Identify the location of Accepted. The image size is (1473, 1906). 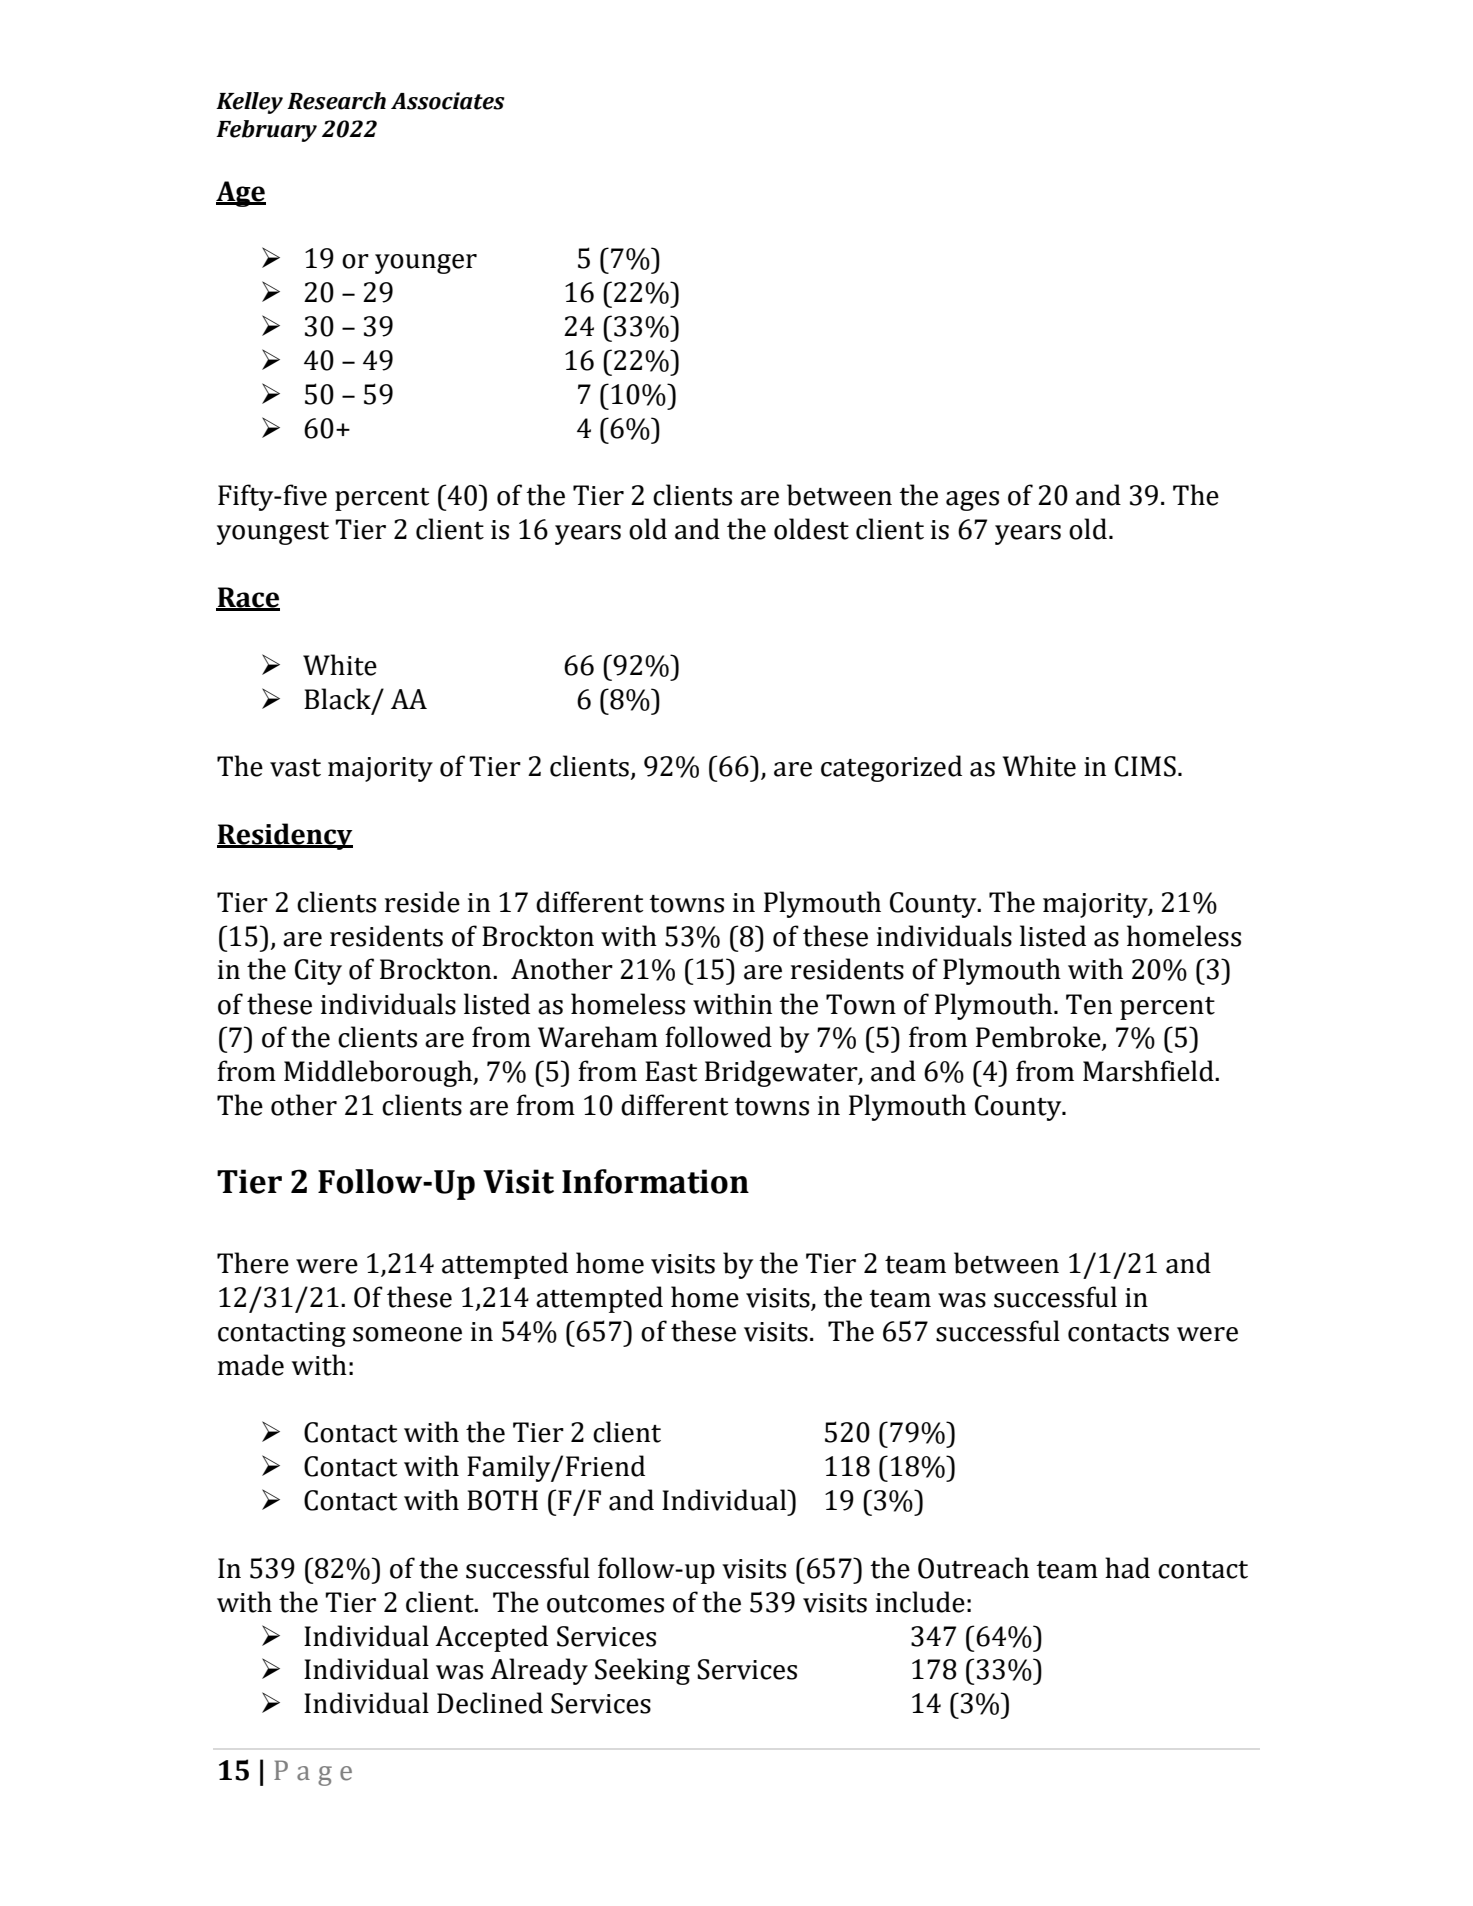
(491, 1638).
